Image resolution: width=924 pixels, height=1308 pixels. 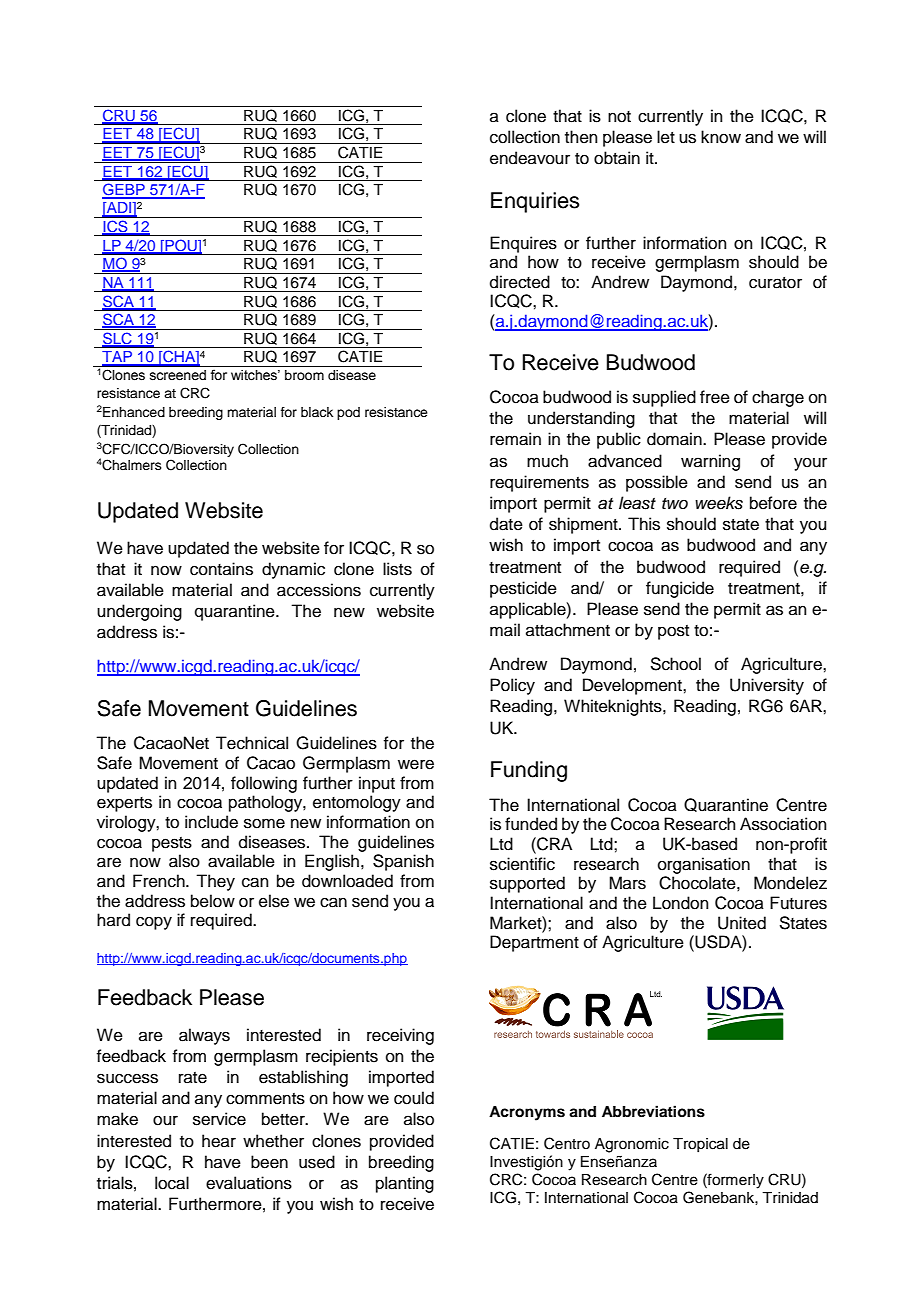 What do you see at coordinates (317, 412) in the document?
I see `black` at bounding box center [317, 412].
